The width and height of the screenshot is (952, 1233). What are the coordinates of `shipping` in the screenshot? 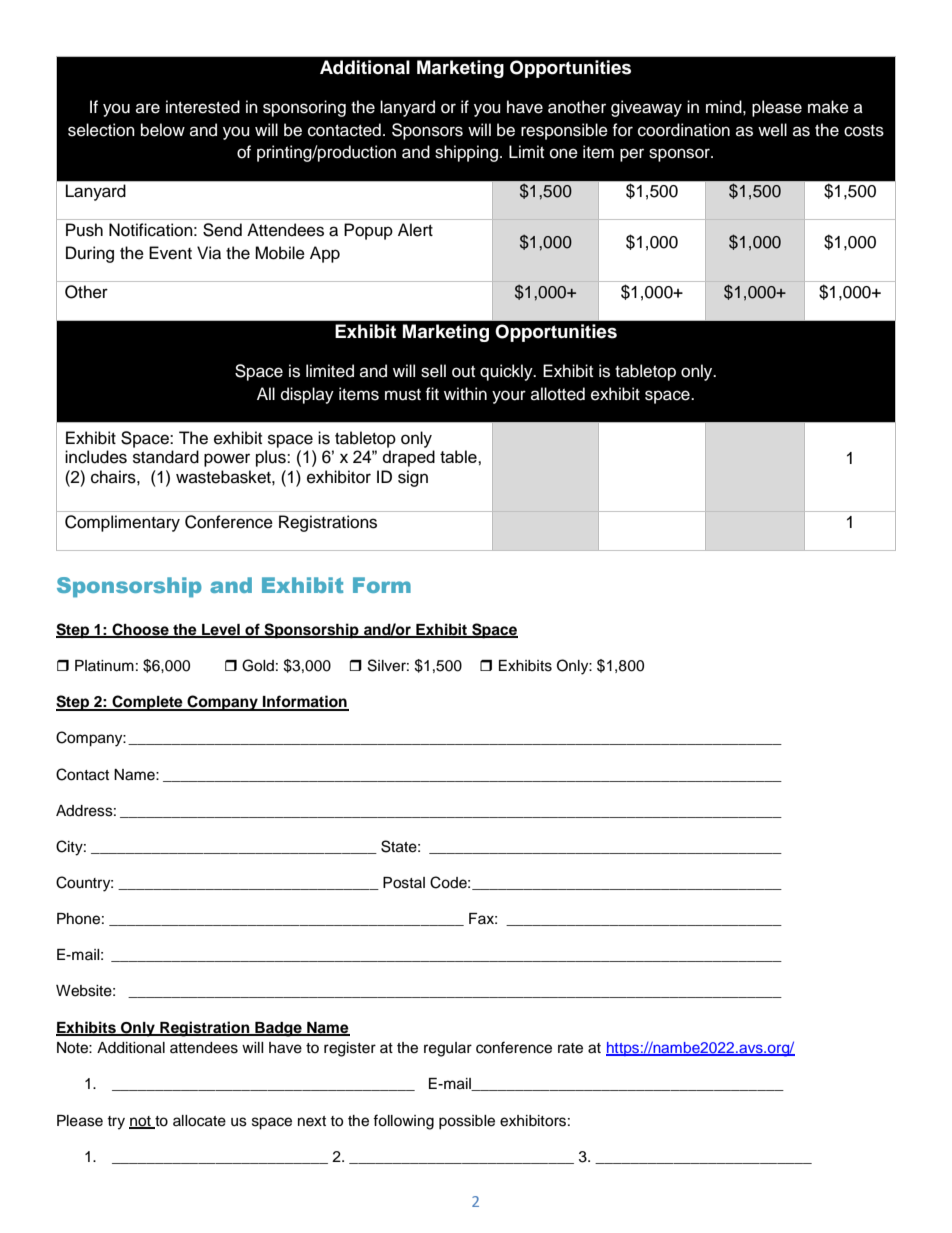 It's located at (466, 153).
